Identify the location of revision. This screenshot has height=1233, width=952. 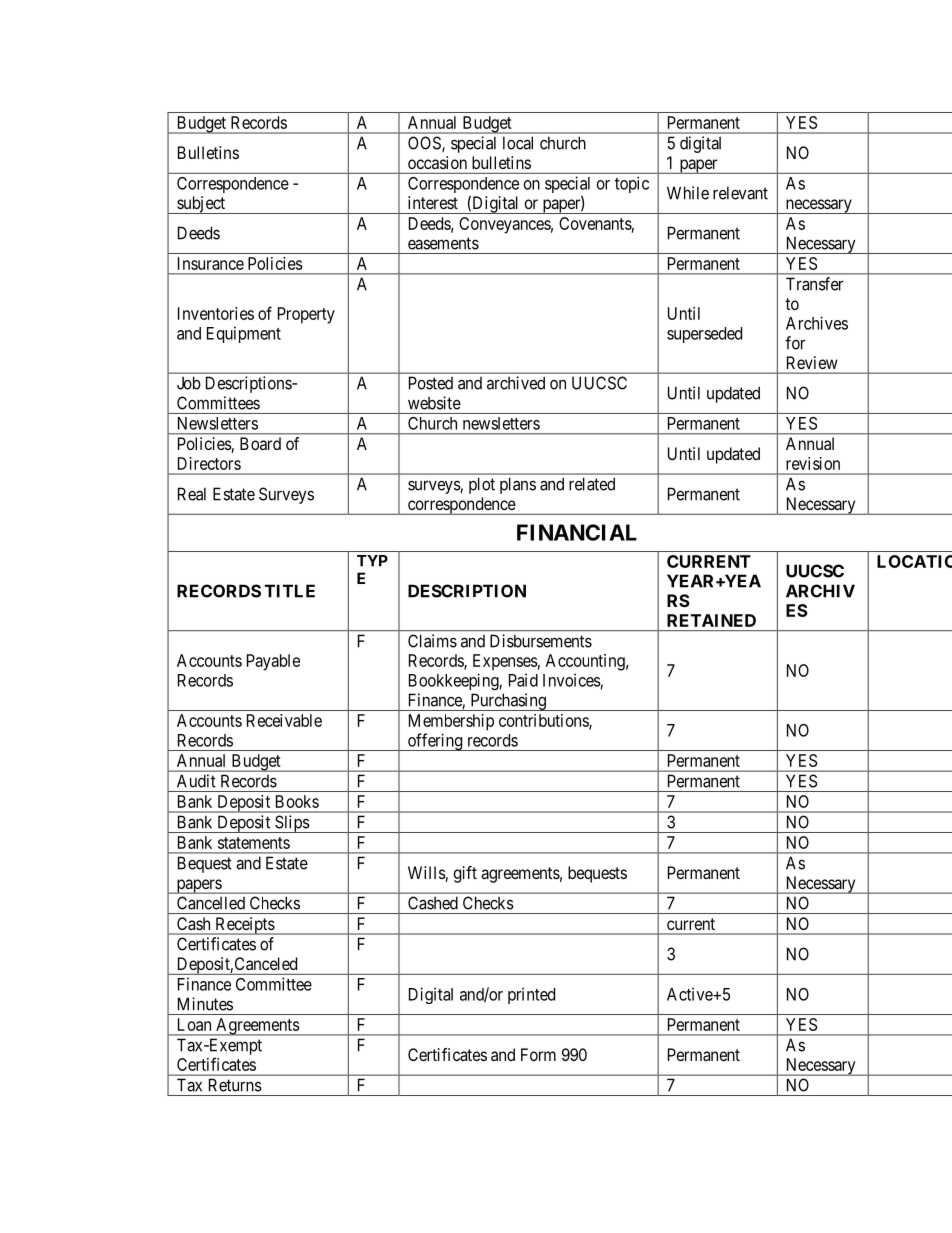
(813, 463).
